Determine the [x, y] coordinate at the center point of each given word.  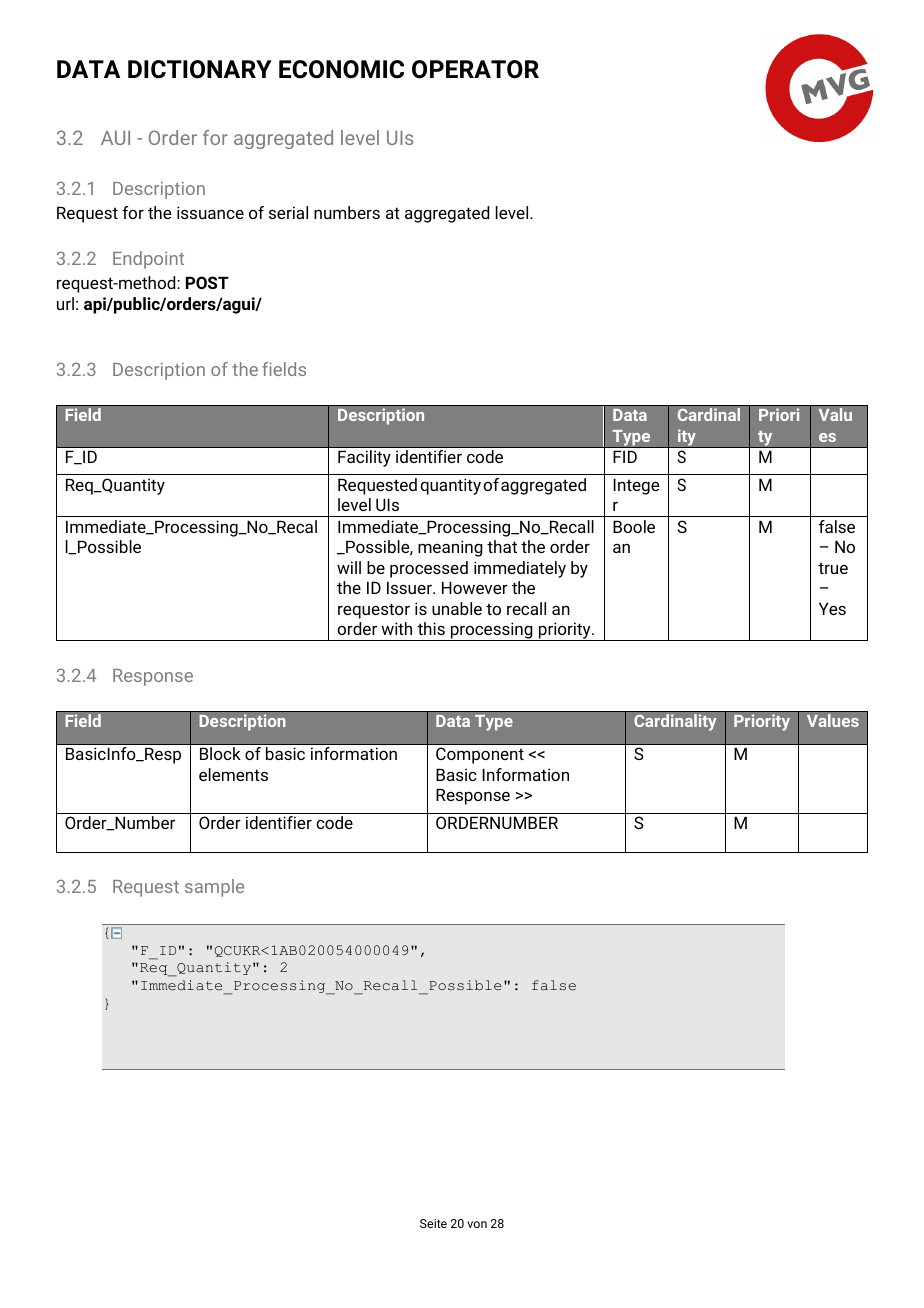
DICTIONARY [200, 69]
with [396, 628]
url [65, 303]
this [431, 628]
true [833, 568]
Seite [433, 1223]
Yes [832, 608]
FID [625, 456]
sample [214, 888]
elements [233, 774]
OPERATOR [475, 69]
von [477, 1224]
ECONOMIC [341, 69]
